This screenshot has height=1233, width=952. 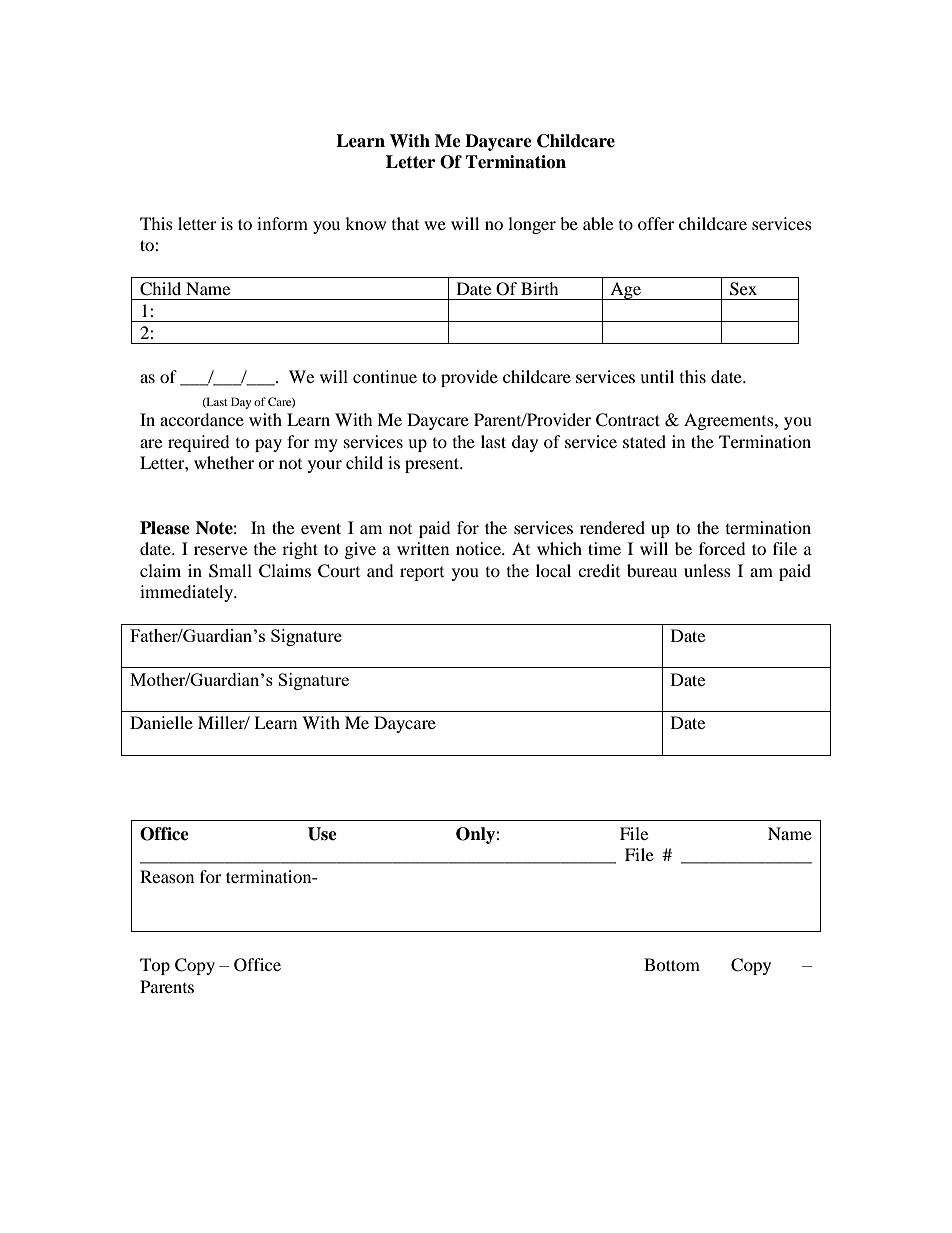 I want to click on stated, so click(x=644, y=441).
